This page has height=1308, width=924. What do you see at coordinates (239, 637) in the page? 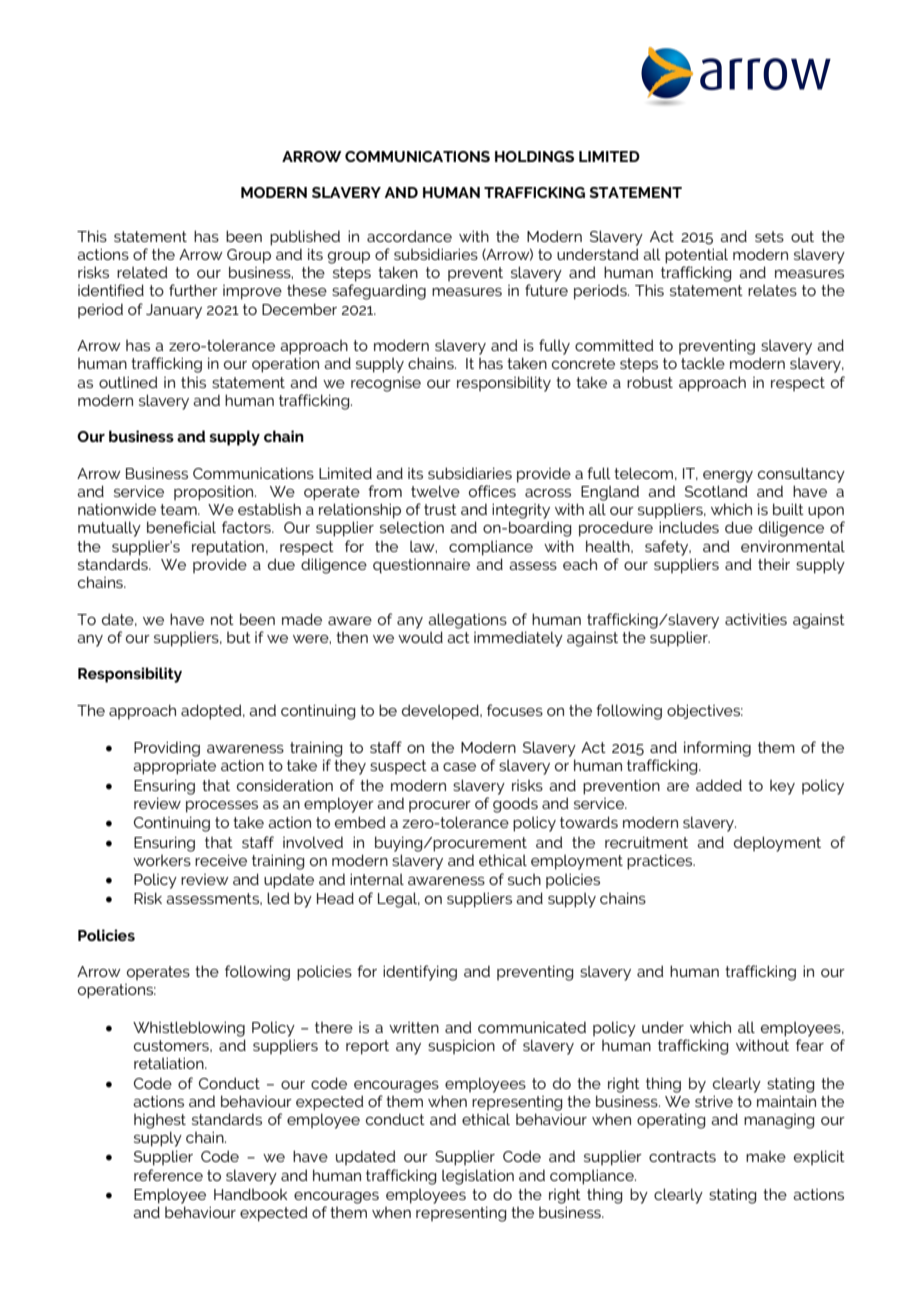
I see `but` at bounding box center [239, 637].
